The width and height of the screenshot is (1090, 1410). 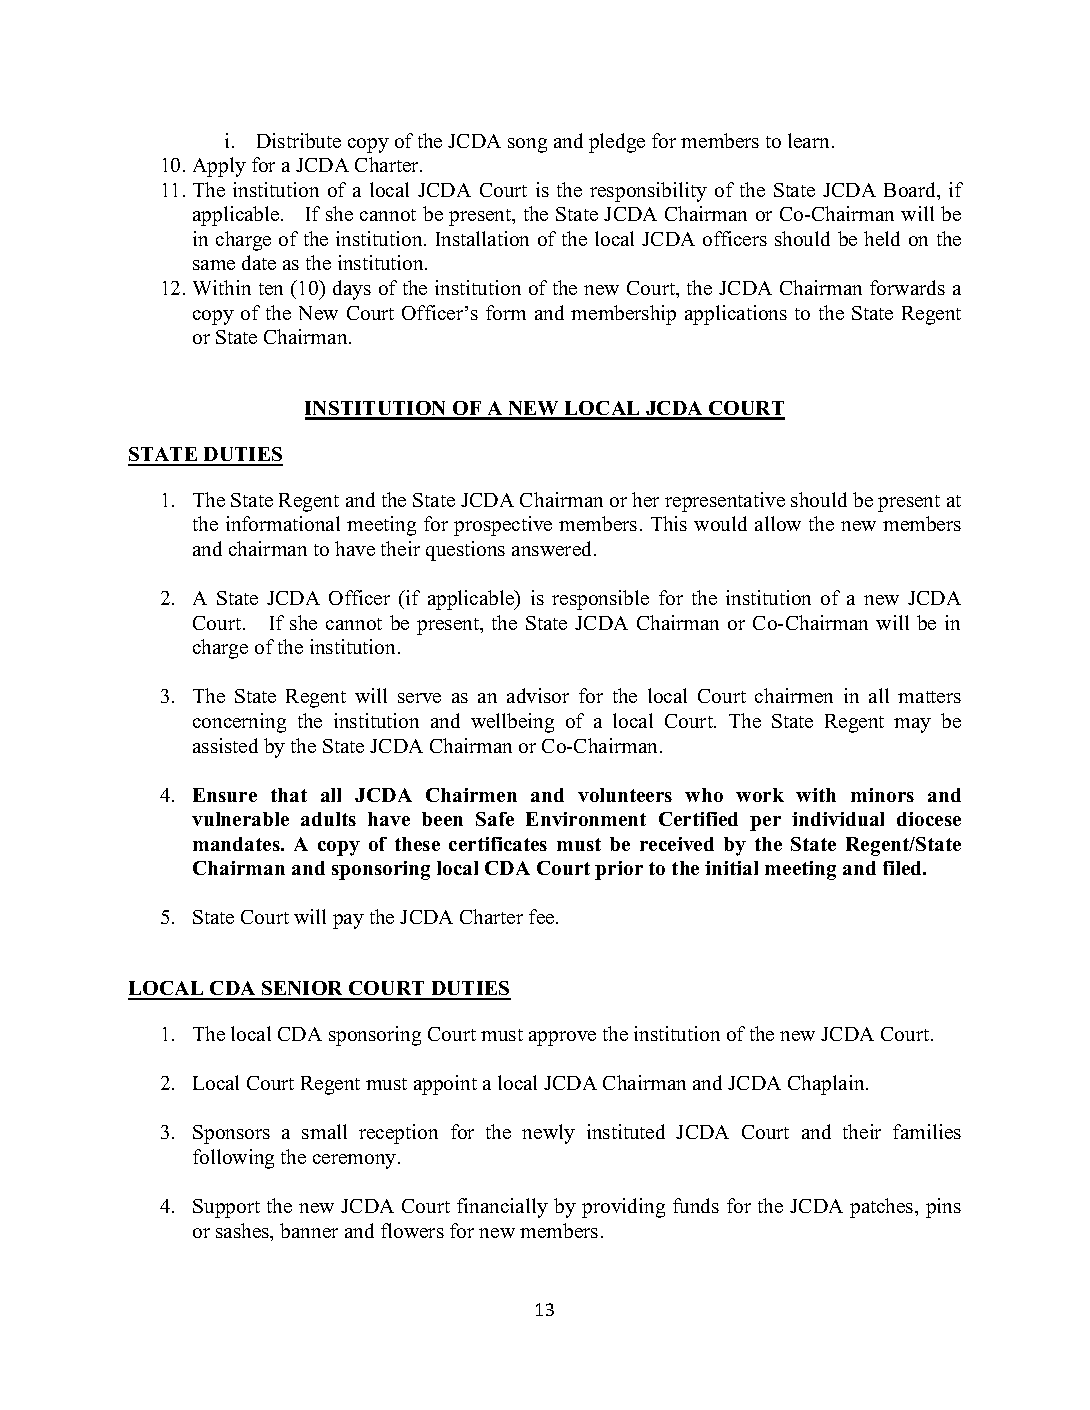 What do you see at coordinates (617, 143) in the screenshot?
I see `pledge` at bounding box center [617, 143].
